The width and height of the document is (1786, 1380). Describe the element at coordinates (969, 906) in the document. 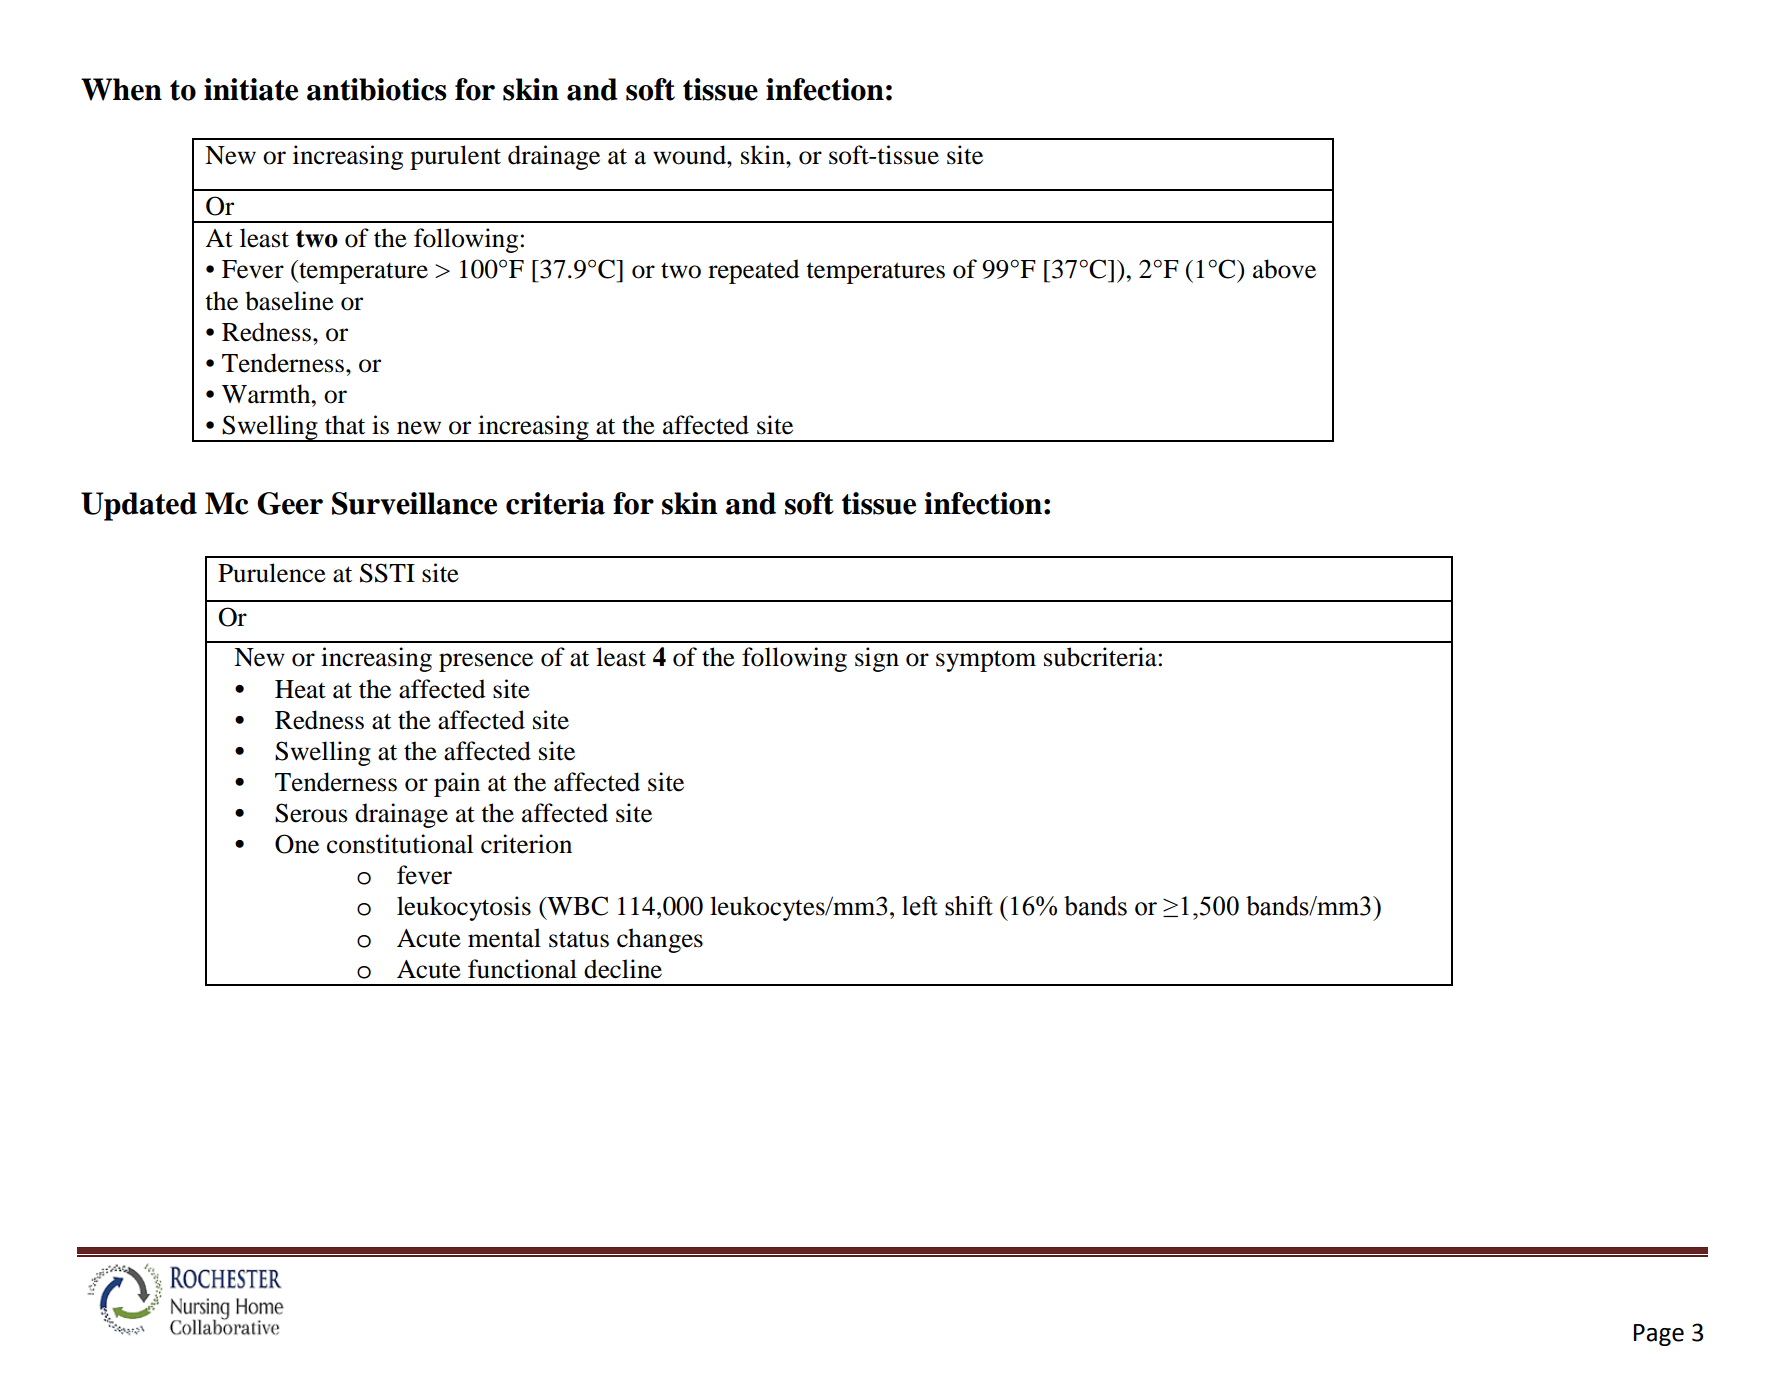

I see `shift` at that location.
